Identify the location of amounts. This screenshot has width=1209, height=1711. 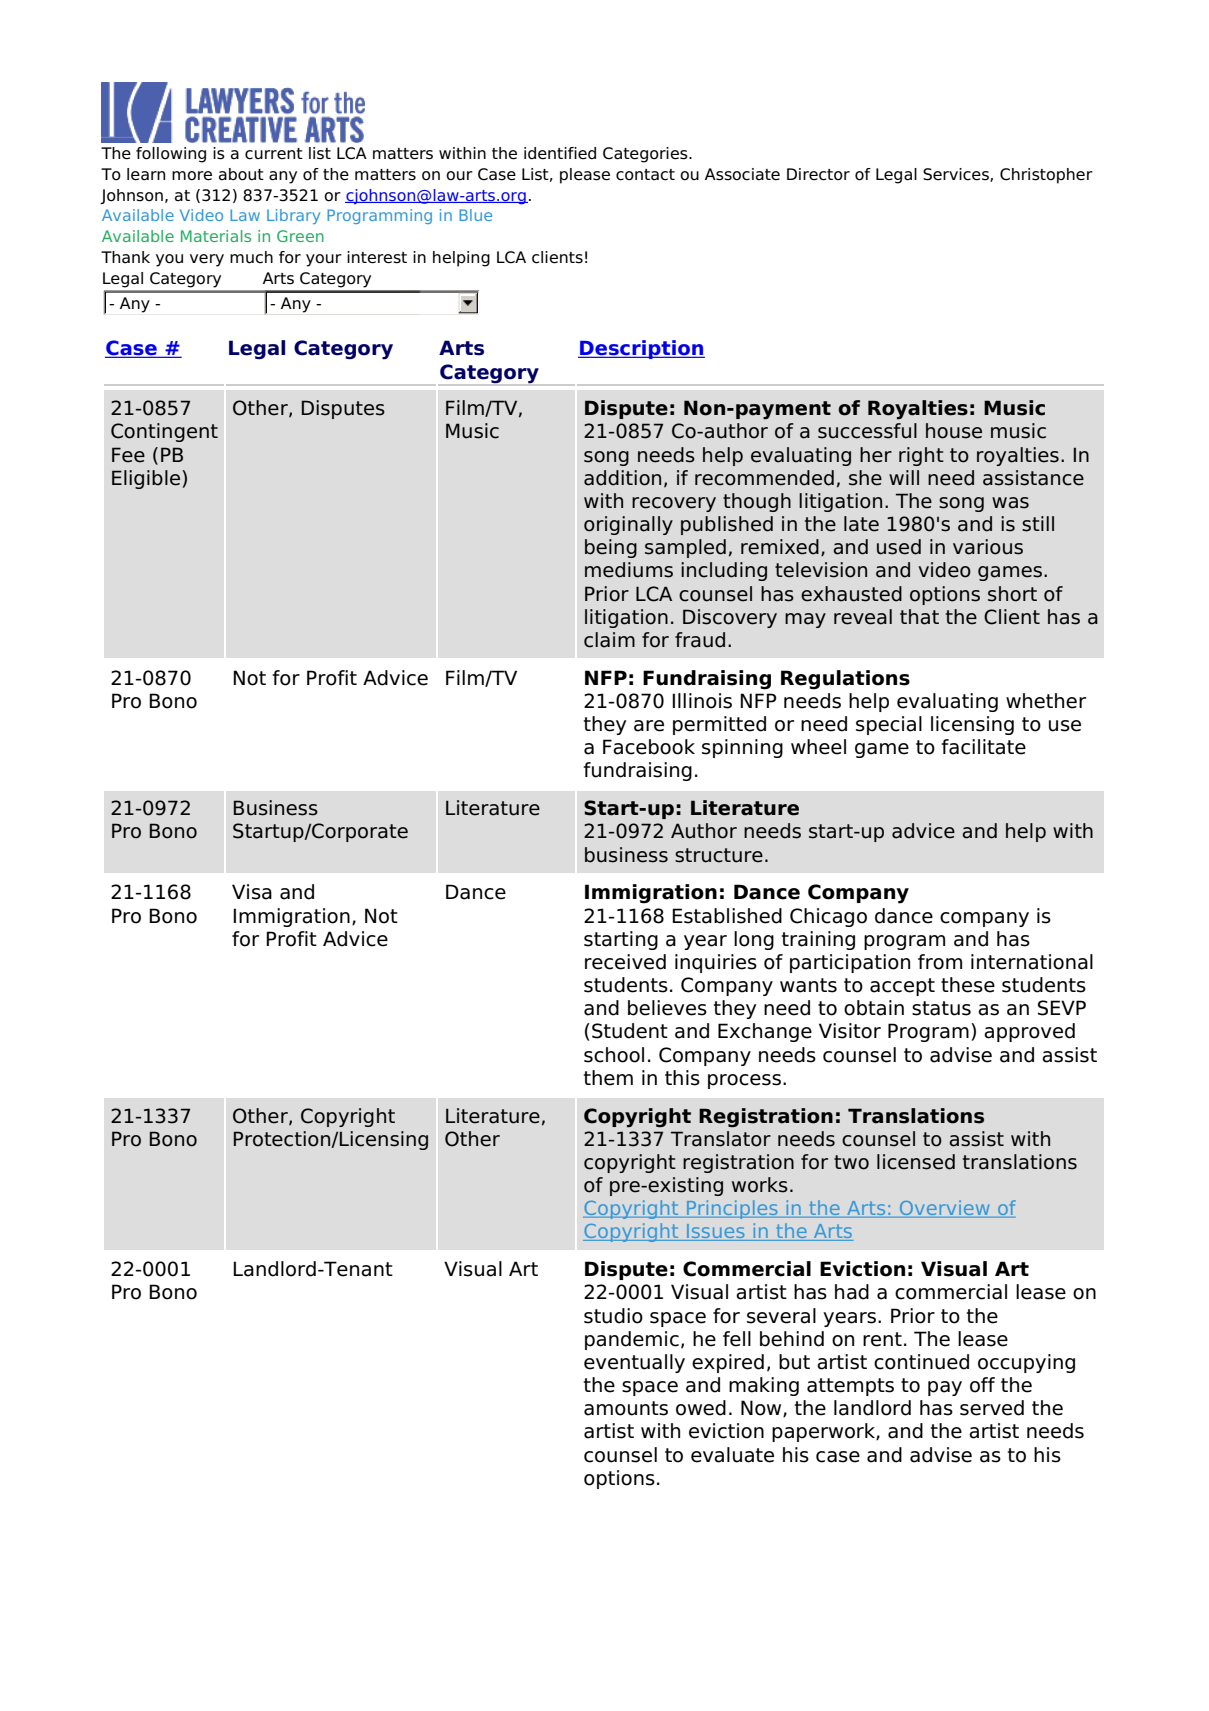
(626, 1408).
